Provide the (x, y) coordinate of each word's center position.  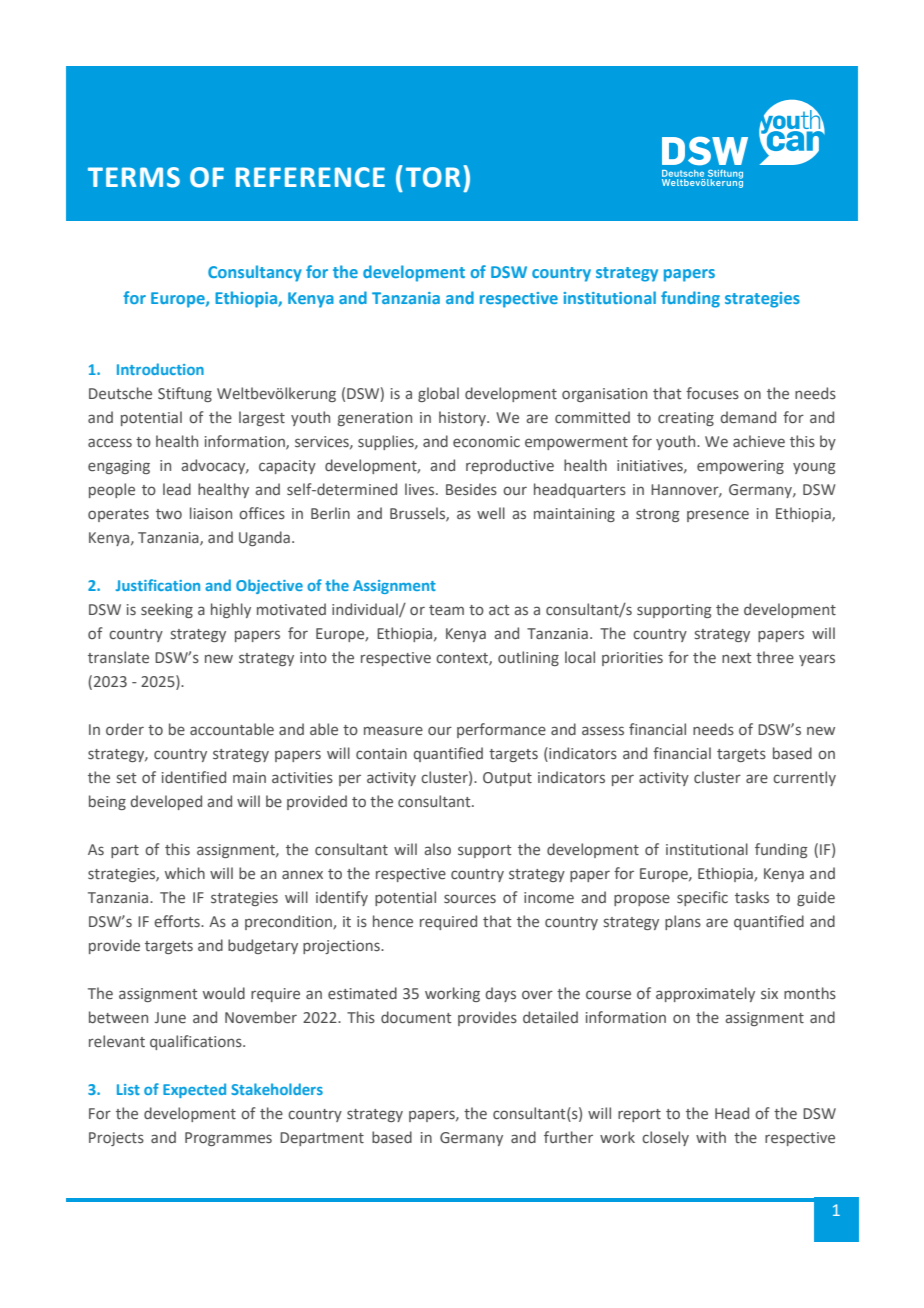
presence (718, 516)
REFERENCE (310, 177)
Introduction (160, 369)
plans (683, 922)
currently (804, 778)
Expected (194, 1090)
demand (748, 417)
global (438, 394)
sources (470, 898)
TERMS (134, 177)
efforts (178, 921)
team (446, 610)
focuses (712, 393)
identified (194, 777)
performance (501, 730)
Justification (158, 585)
